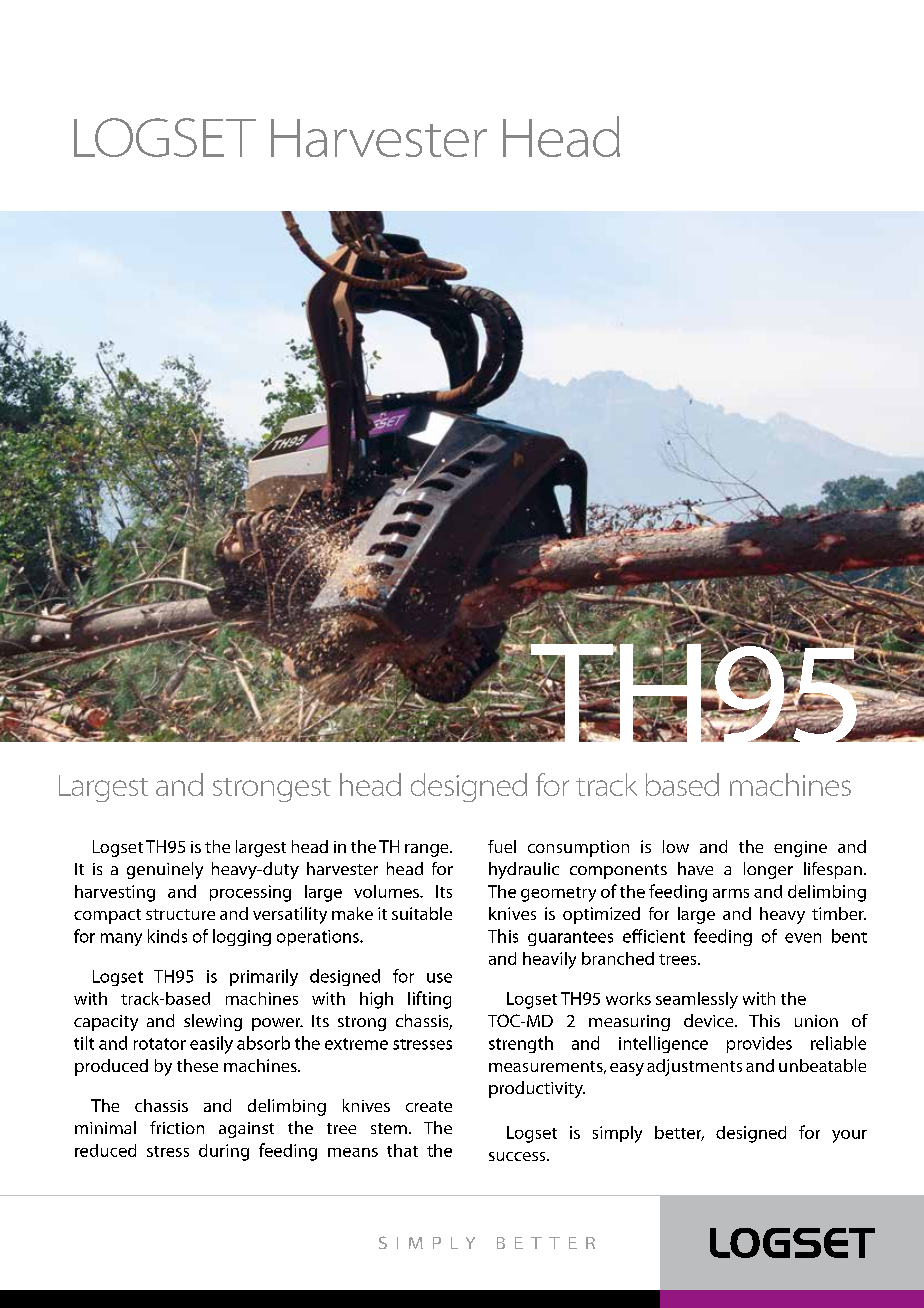  I want to click on range, so click(428, 850).
